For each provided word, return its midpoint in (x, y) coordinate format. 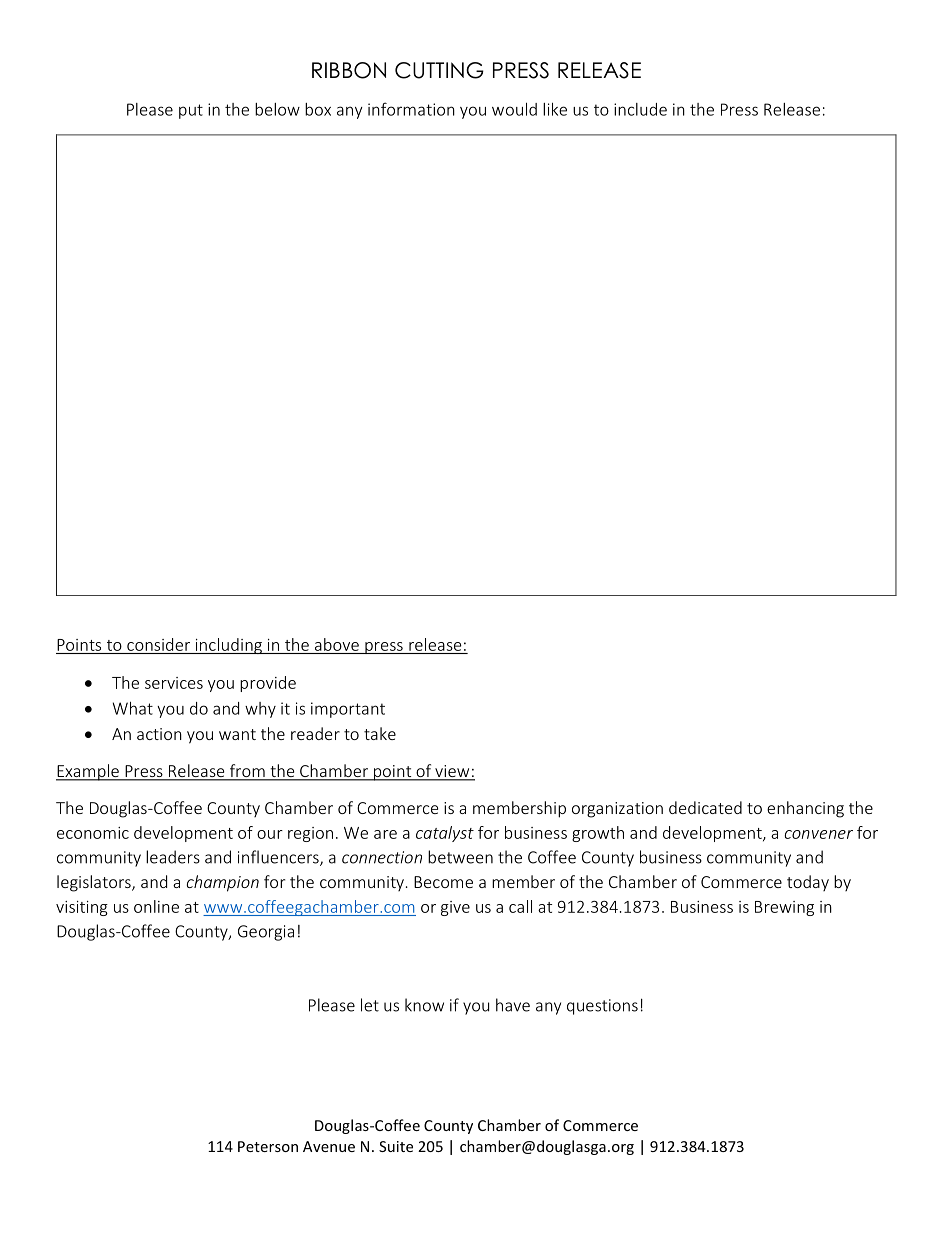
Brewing (784, 908)
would (514, 109)
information (411, 109)
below (277, 109)
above (337, 644)
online (156, 906)
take (380, 733)
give (455, 908)
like (555, 109)
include (640, 109)
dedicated (705, 807)
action (159, 734)
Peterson (268, 1146)
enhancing (805, 809)
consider (158, 644)
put (191, 111)
